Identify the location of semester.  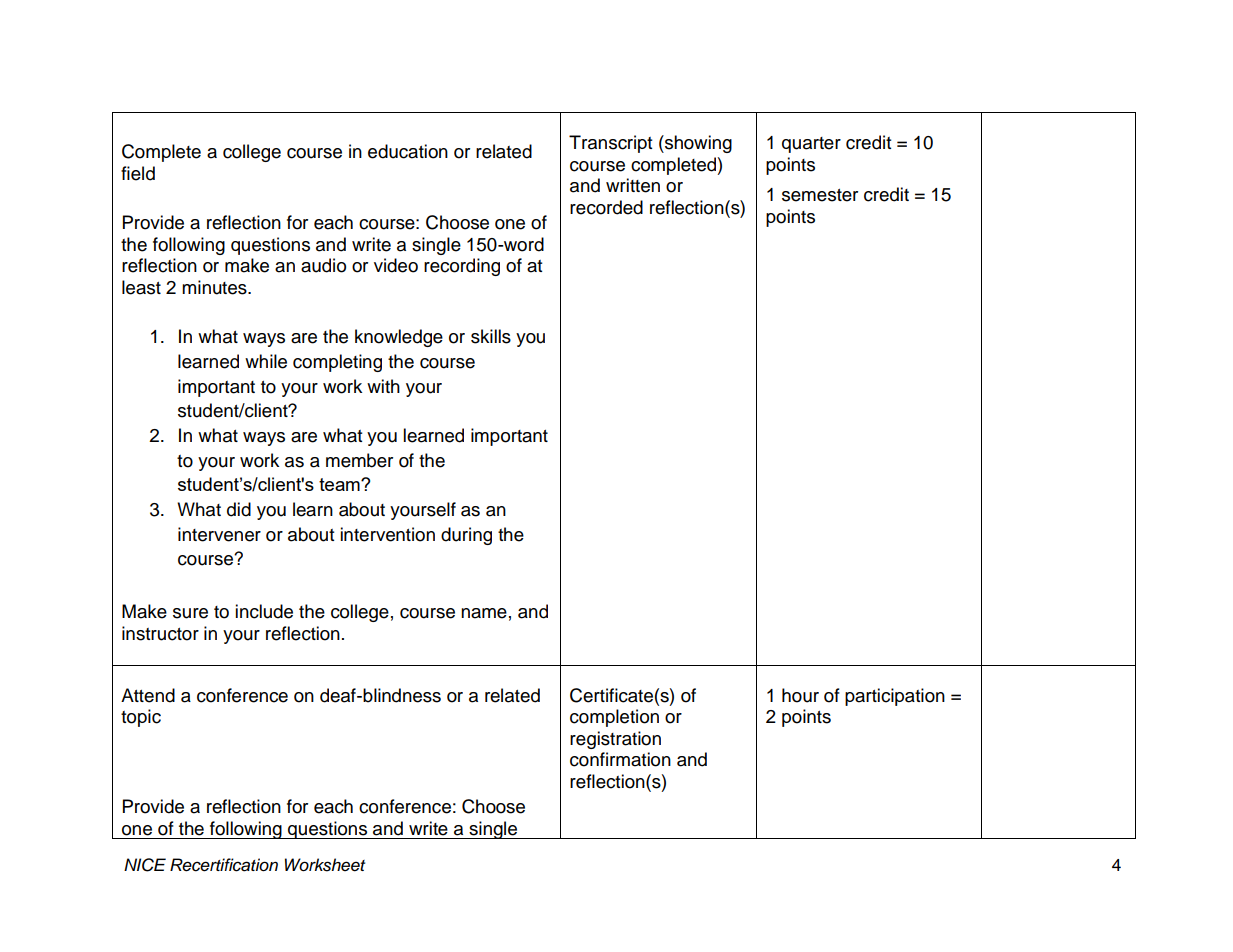
(820, 195).
